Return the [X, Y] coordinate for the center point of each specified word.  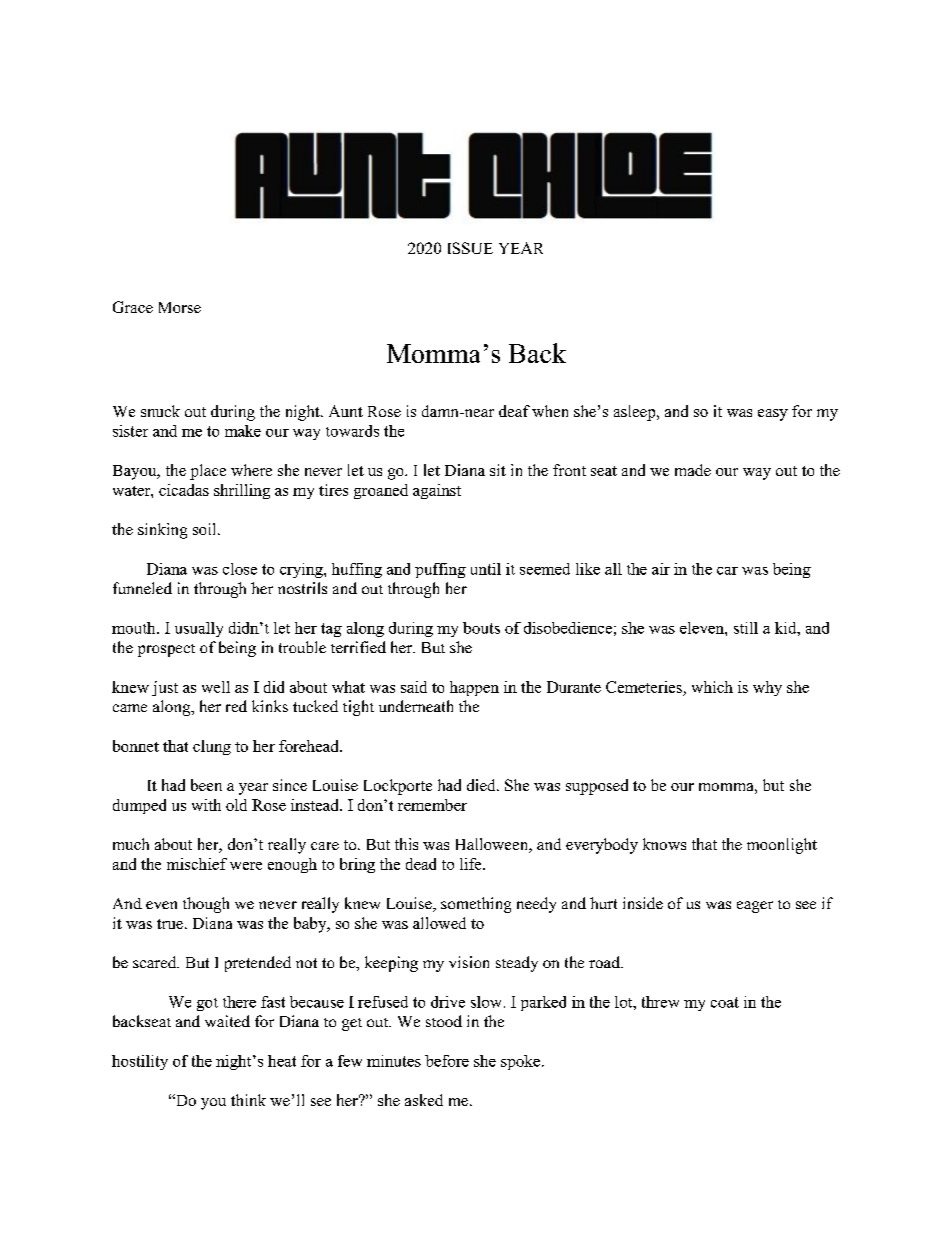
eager [755, 907]
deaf [514, 411]
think [248, 1100]
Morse [180, 307]
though [206, 905]
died [482, 785]
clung [212, 747]
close [240, 569]
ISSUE [470, 248]
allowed [439, 923]
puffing [440, 570]
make [243, 431]
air [661, 569]
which [712, 687]
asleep [636, 413]
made [693, 470]
